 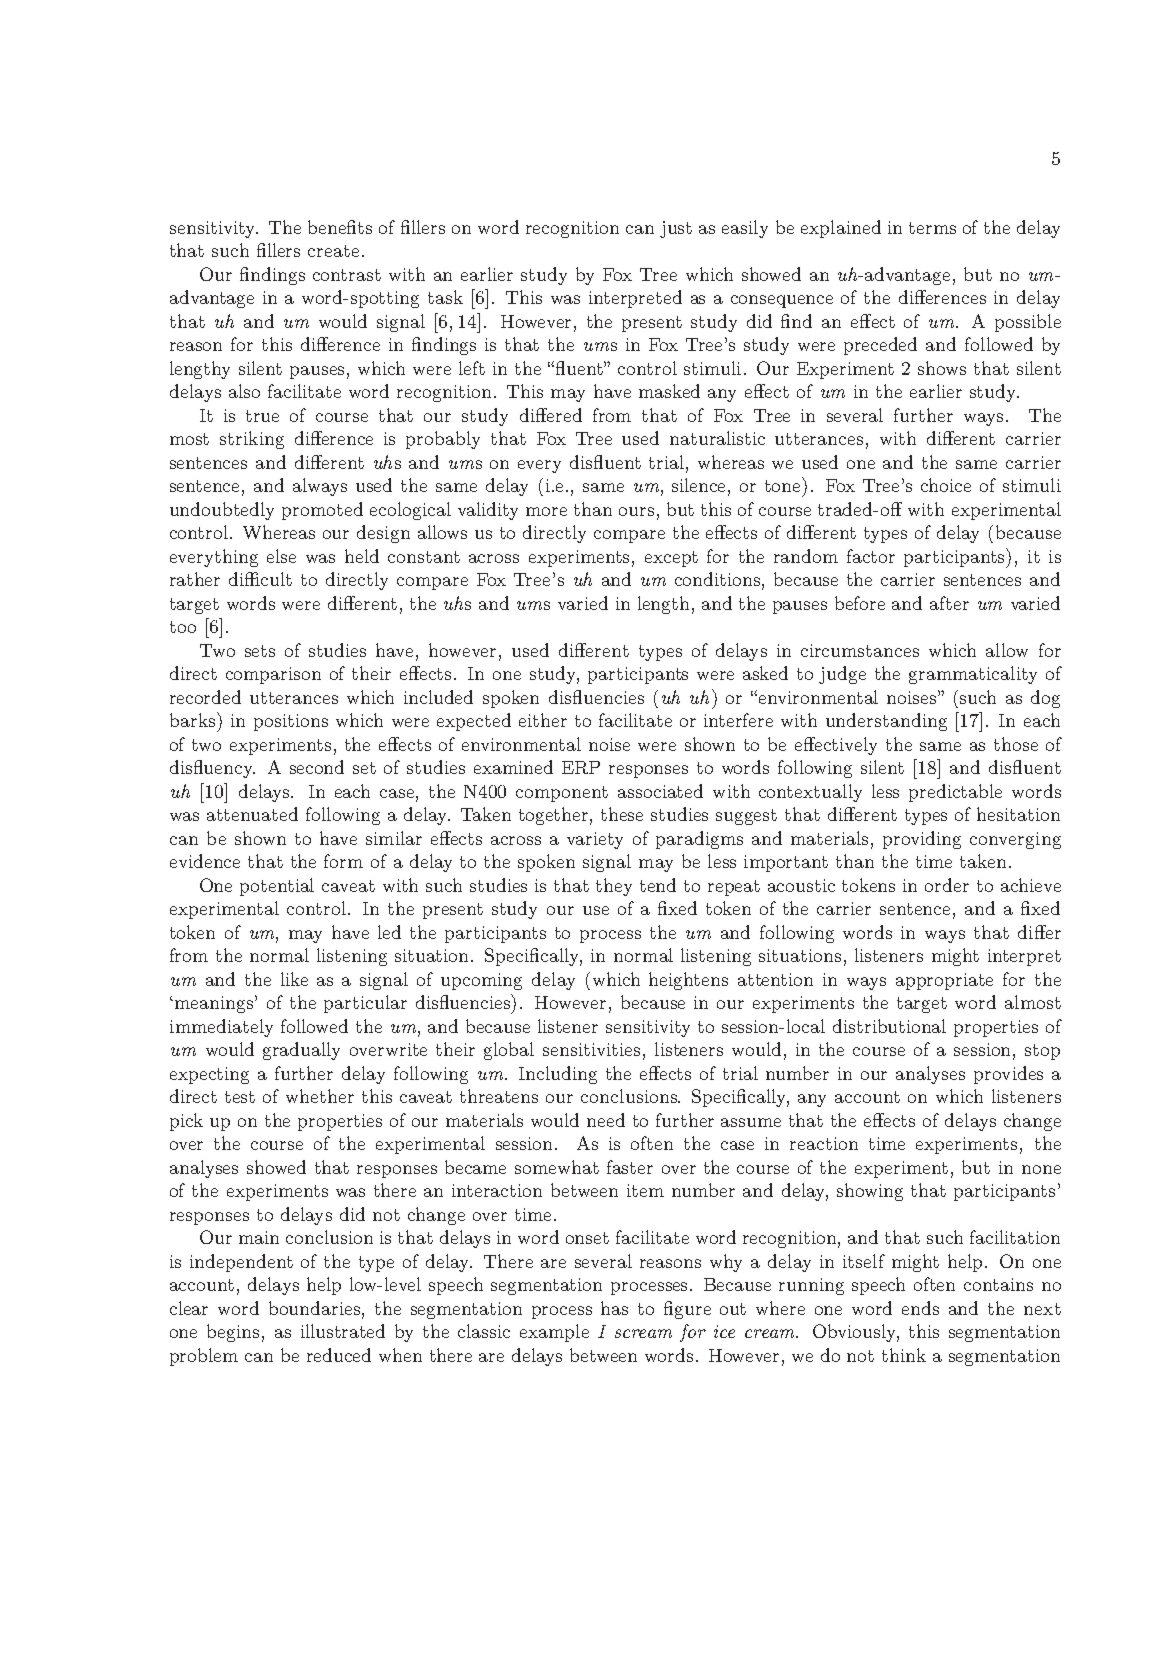 I want to click on create, so click(x=333, y=251).
